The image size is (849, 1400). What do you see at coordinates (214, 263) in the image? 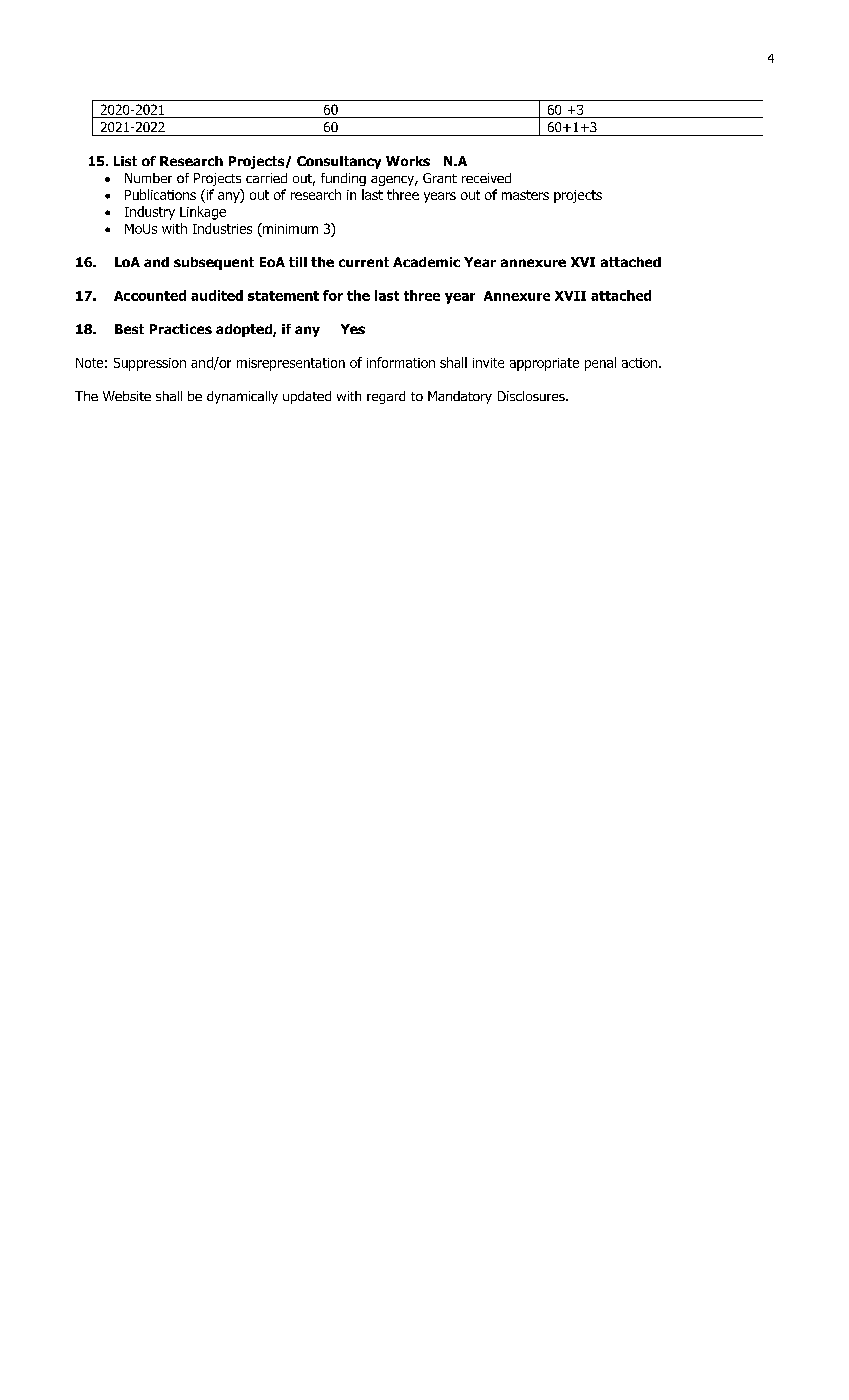
I see `subsequent` at bounding box center [214, 263].
